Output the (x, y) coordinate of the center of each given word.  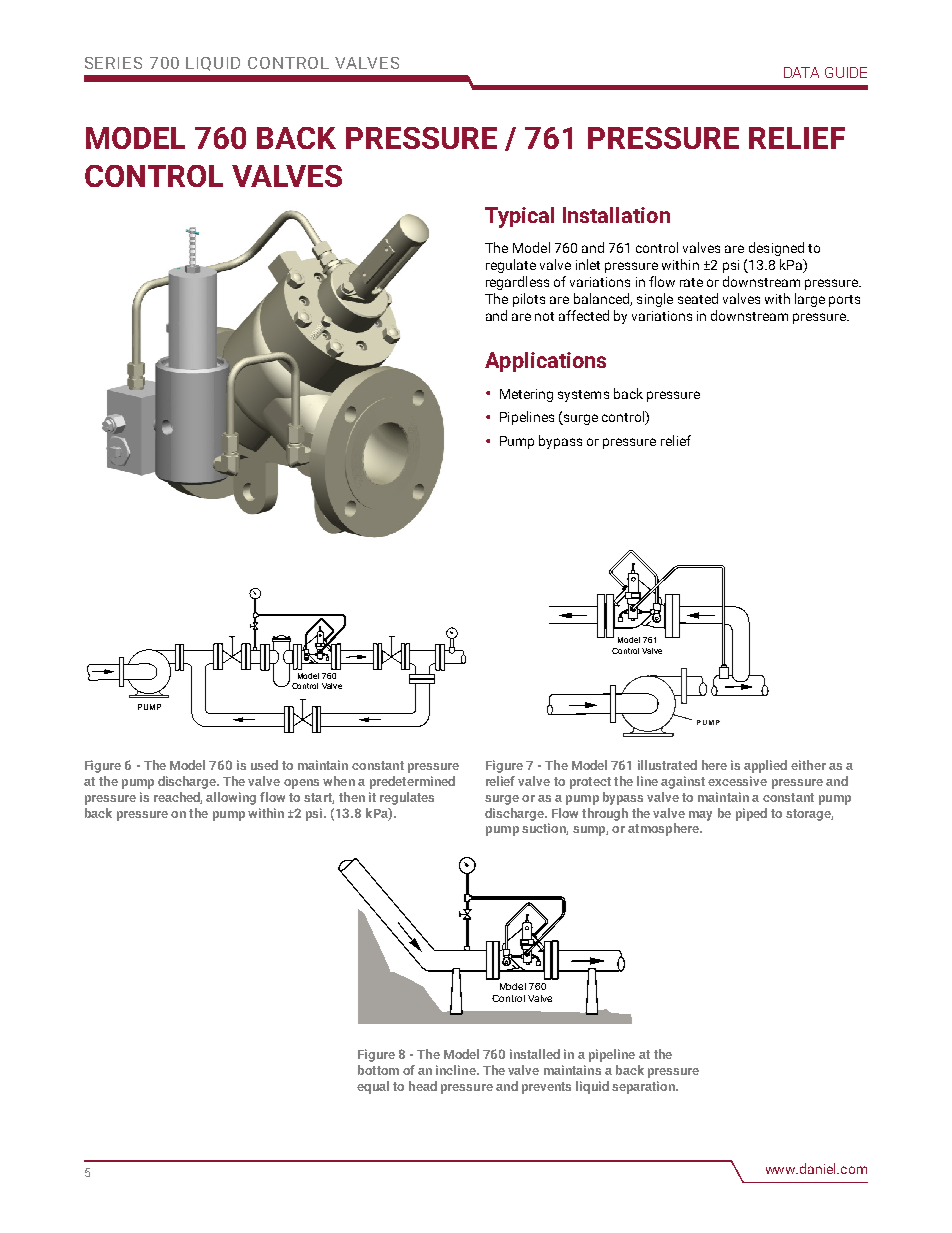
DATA (801, 72)
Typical (519, 217)
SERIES (113, 63)
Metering (526, 395)
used (264, 765)
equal (373, 1087)
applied (765, 766)
